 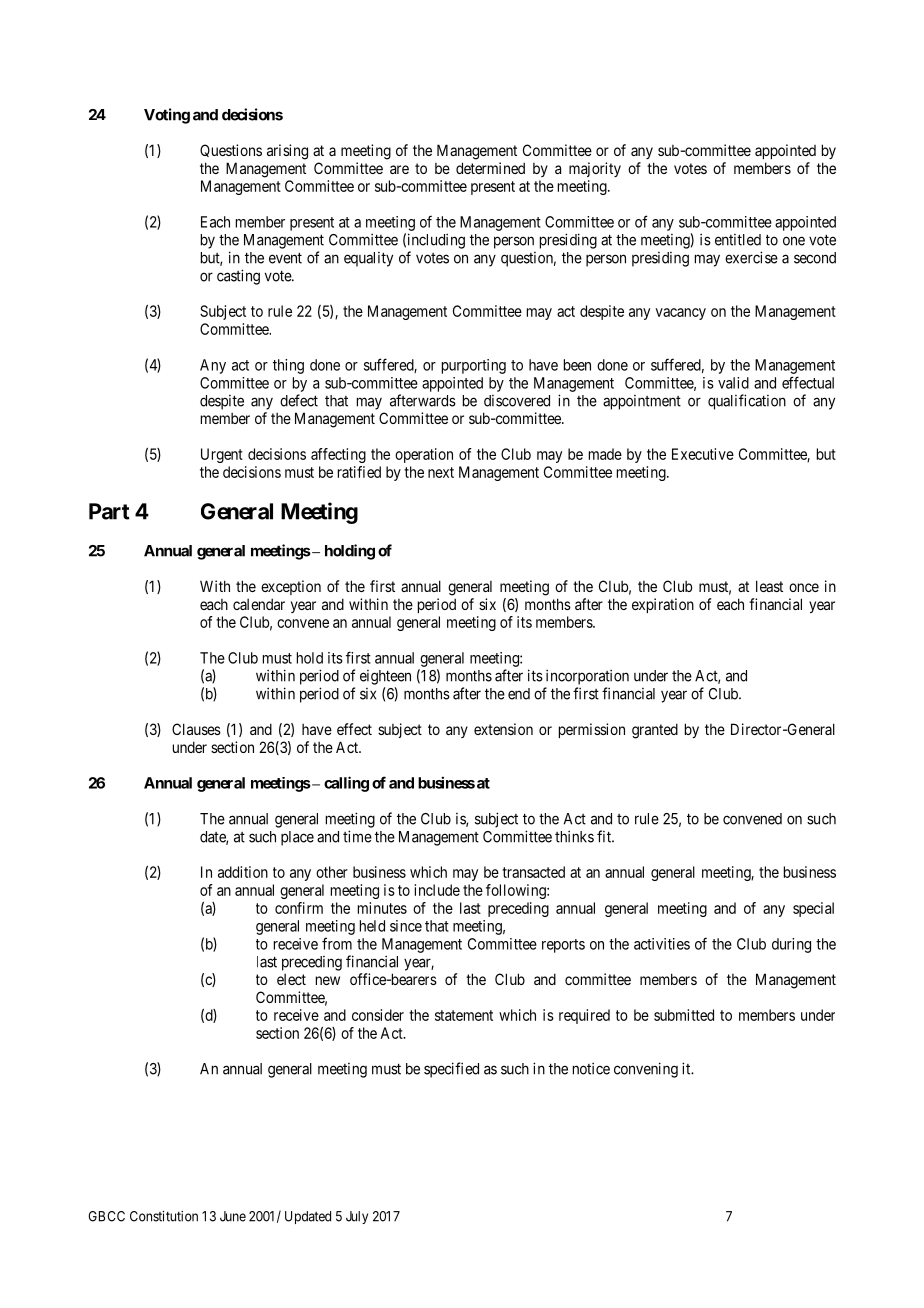 What do you see at coordinates (738, 240) in the screenshot?
I see `entitled` at bounding box center [738, 240].
